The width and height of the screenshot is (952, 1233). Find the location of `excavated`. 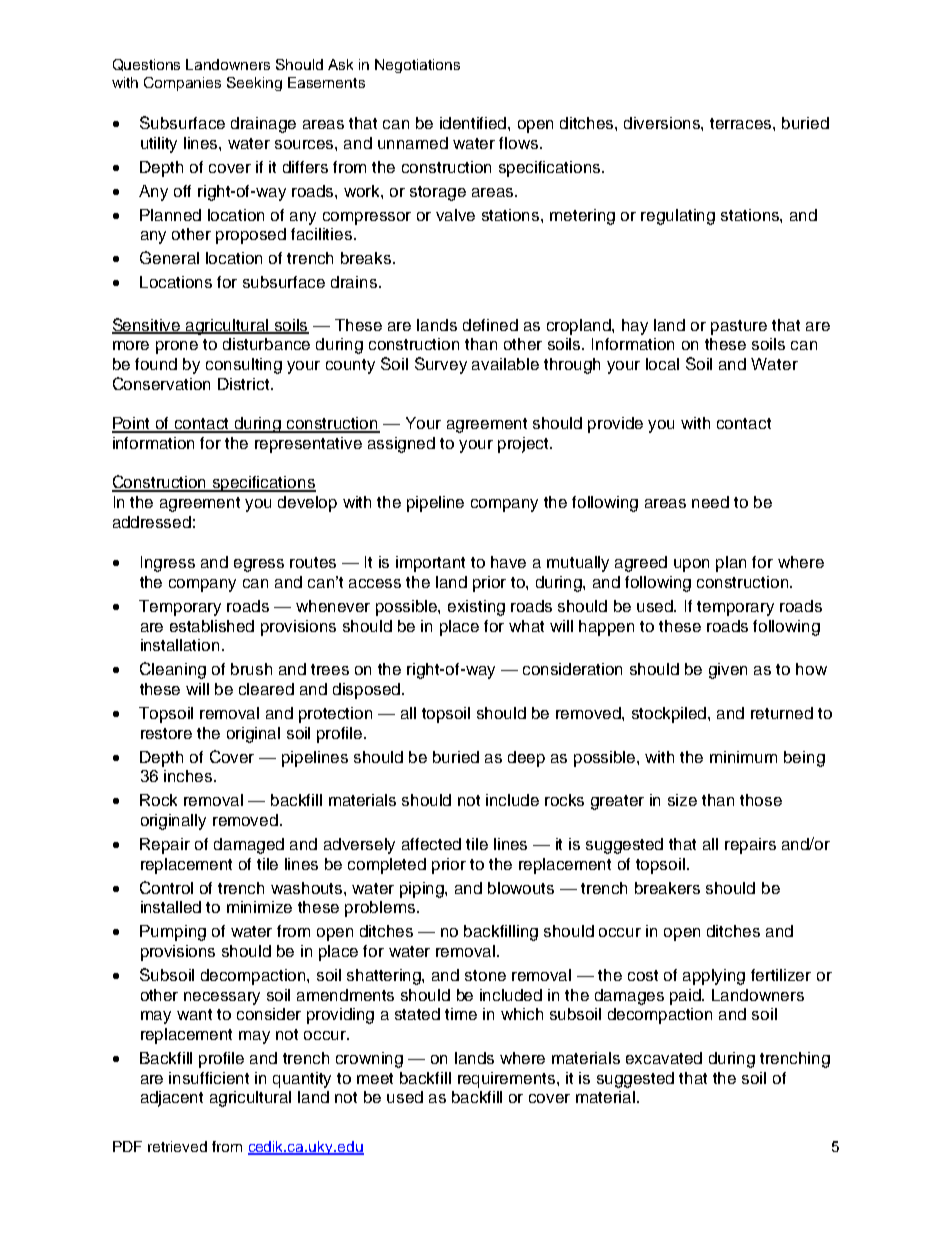

excavated is located at coordinates (664, 1058).
